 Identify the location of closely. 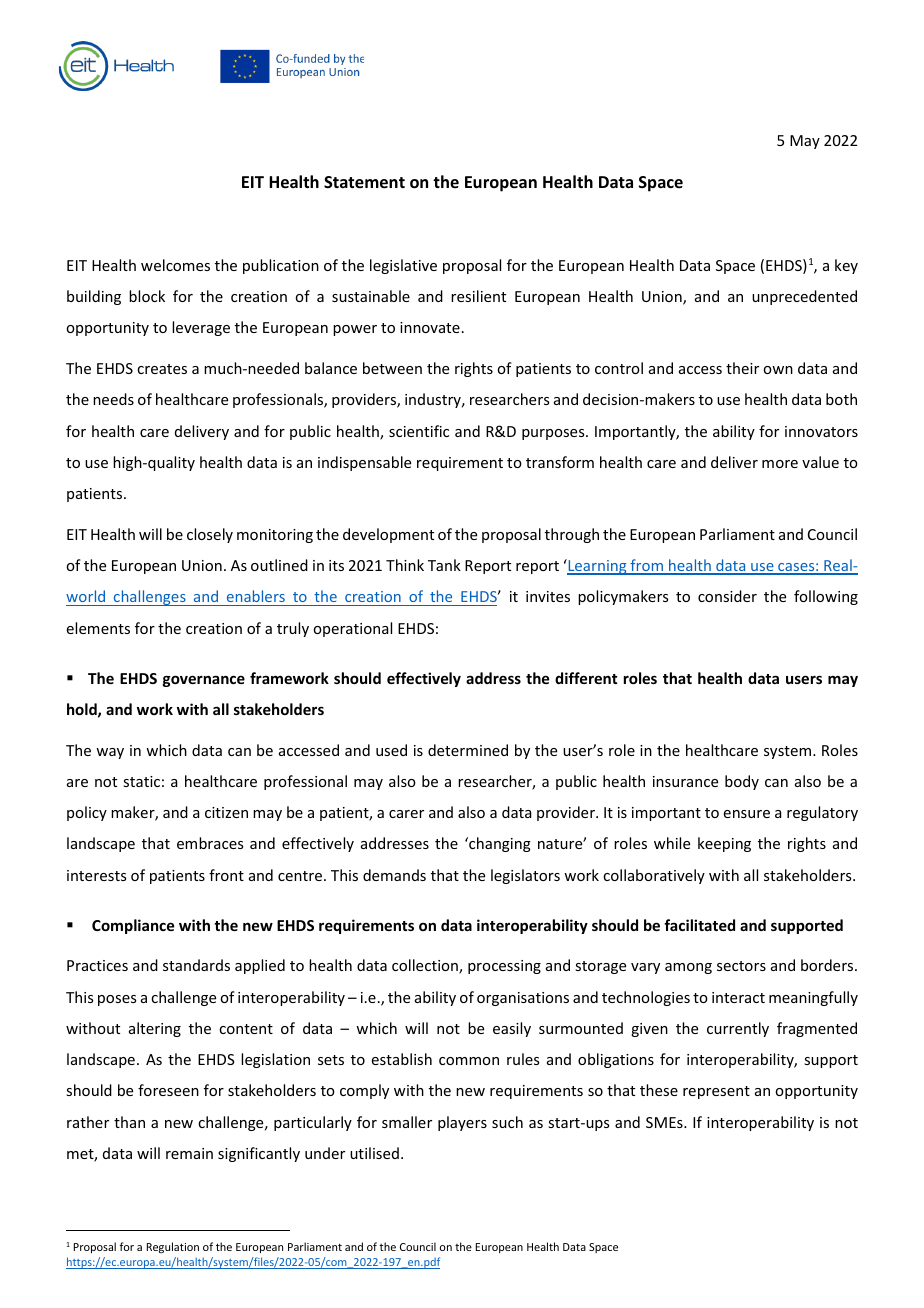
(210, 535).
